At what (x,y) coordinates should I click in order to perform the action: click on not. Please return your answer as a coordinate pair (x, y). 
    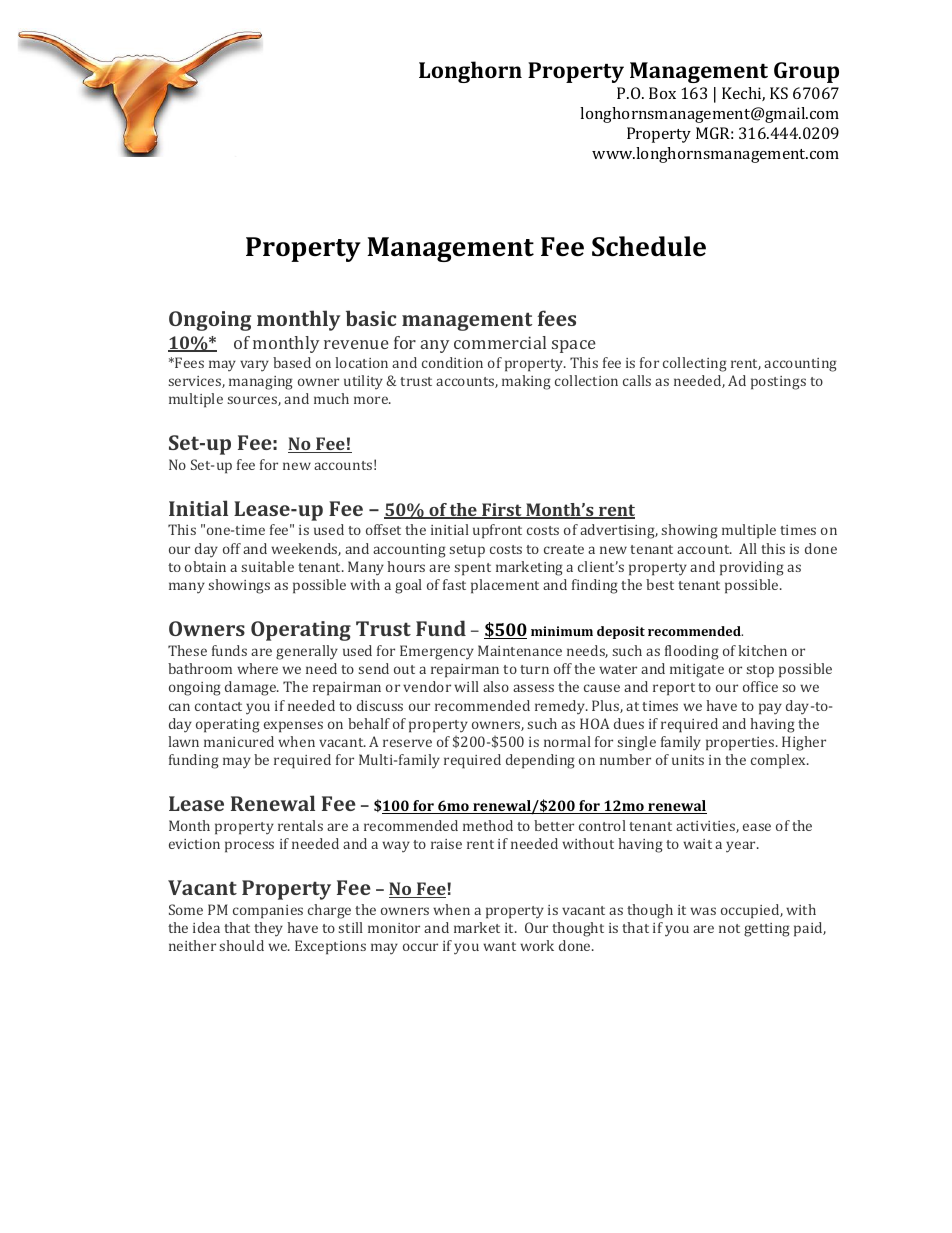
    Looking at the image, I should click on (729, 928).
